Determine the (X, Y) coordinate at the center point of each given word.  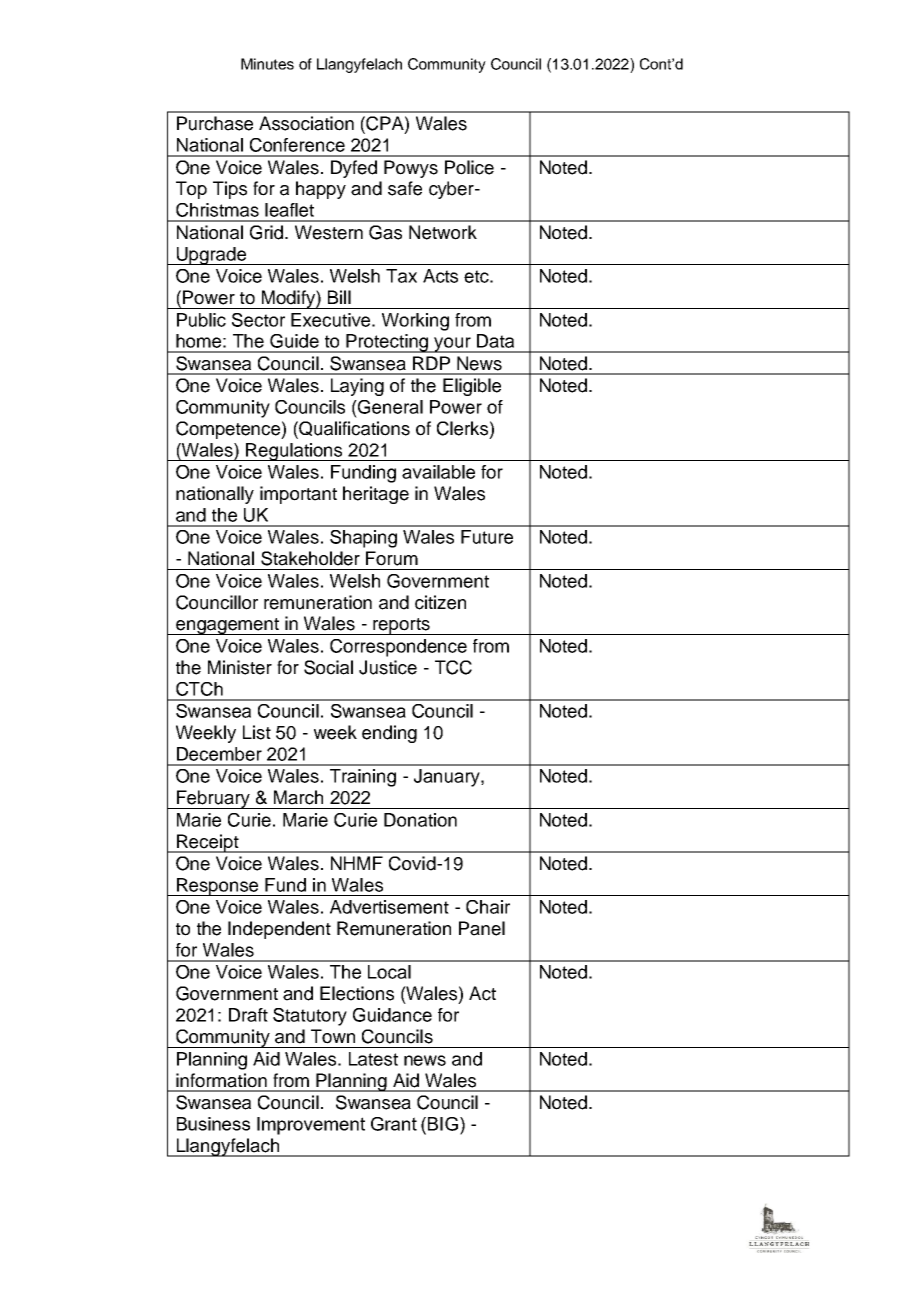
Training (363, 778)
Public (201, 320)
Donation (420, 820)
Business (213, 1124)
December (219, 754)
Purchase (215, 123)
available (438, 472)
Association (306, 123)
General (389, 407)
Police (469, 167)
